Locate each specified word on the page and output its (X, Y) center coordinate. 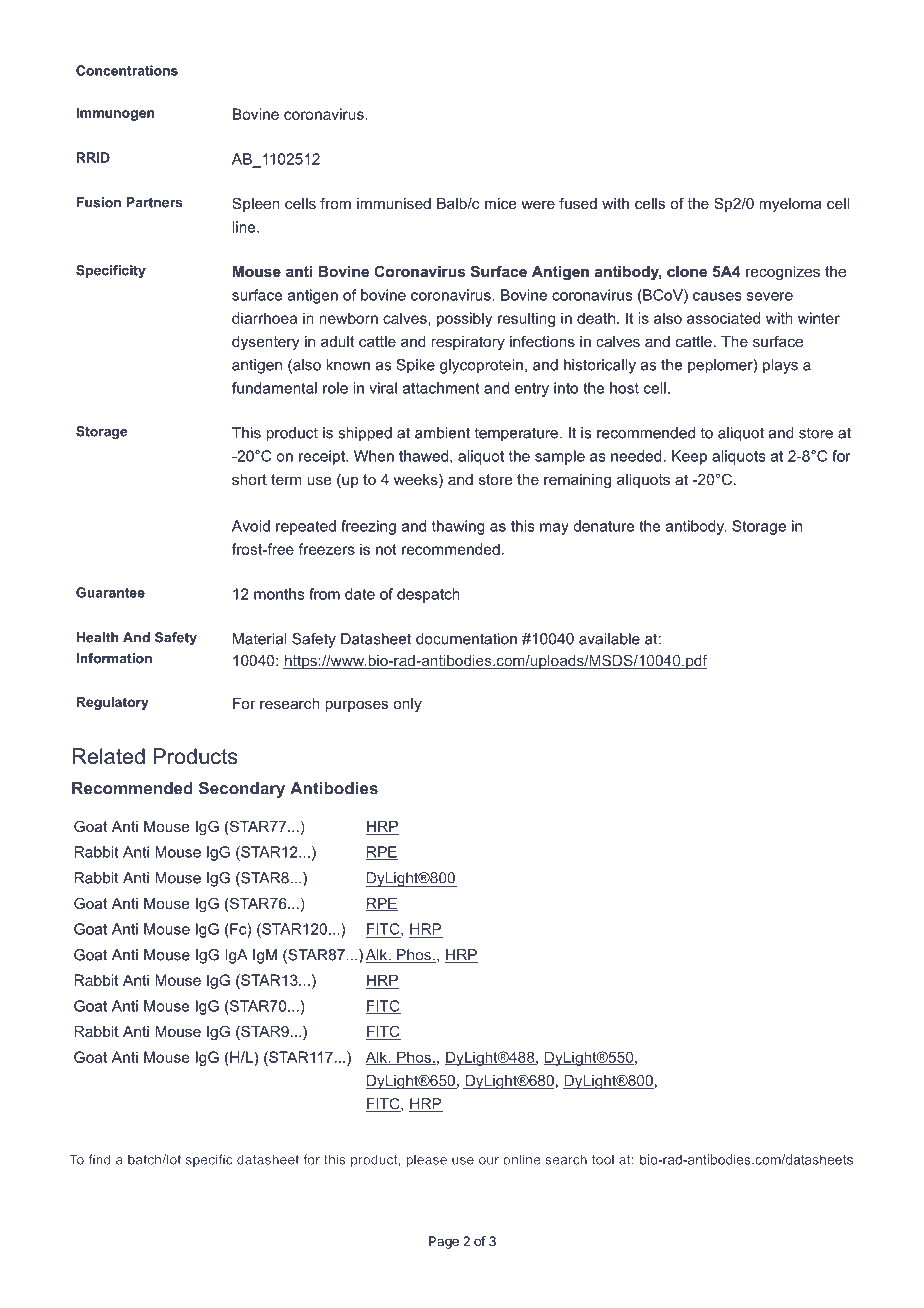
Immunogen (115, 114)
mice (501, 203)
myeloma (790, 205)
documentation (466, 639)
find (99, 1159)
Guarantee (110, 592)
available (609, 639)
